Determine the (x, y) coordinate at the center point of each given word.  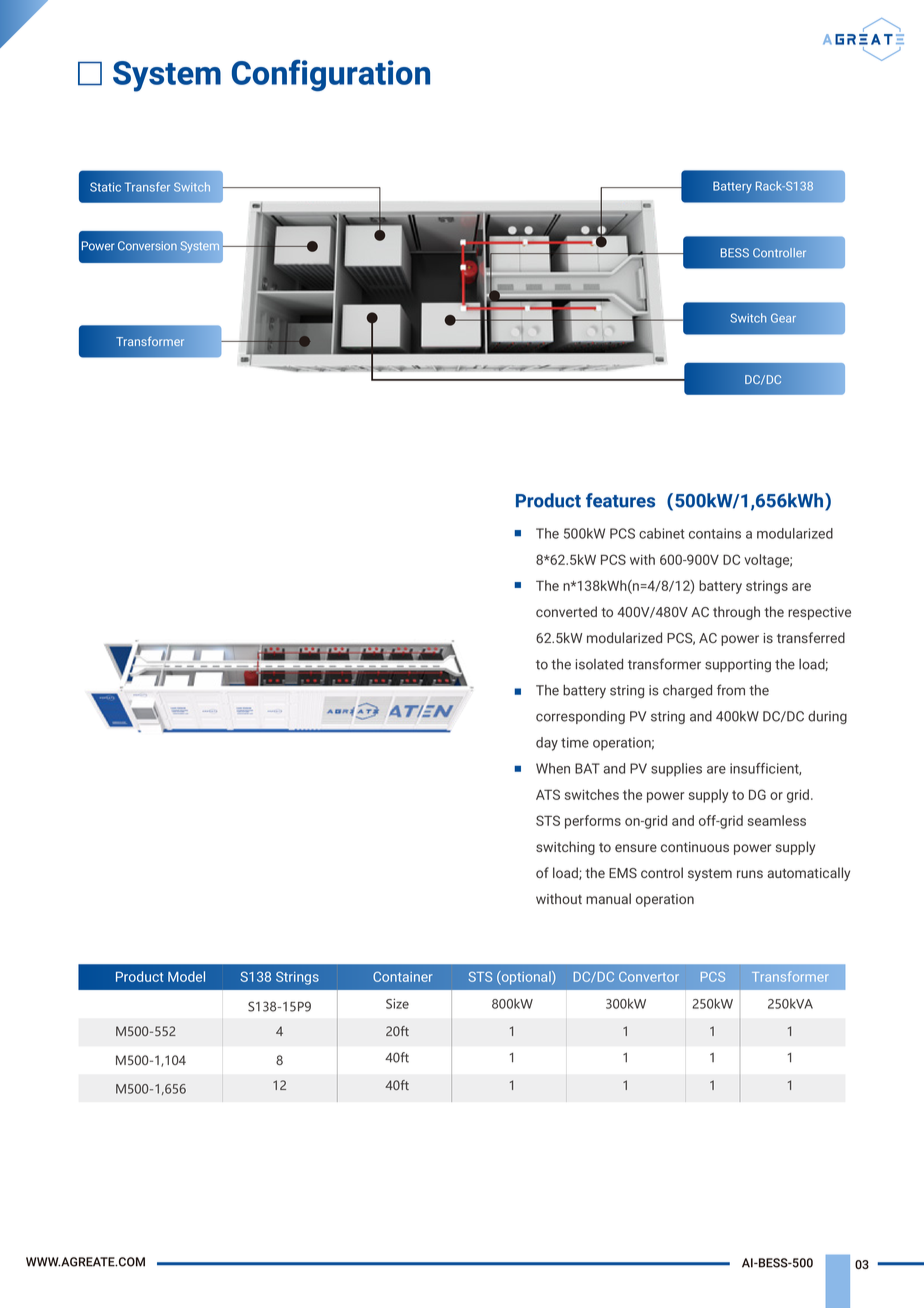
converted (566, 611)
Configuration (331, 75)
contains (715, 533)
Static (105, 187)
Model (186, 976)
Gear (783, 318)
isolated (599, 664)
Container (403, 977)
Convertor (649, 977)
